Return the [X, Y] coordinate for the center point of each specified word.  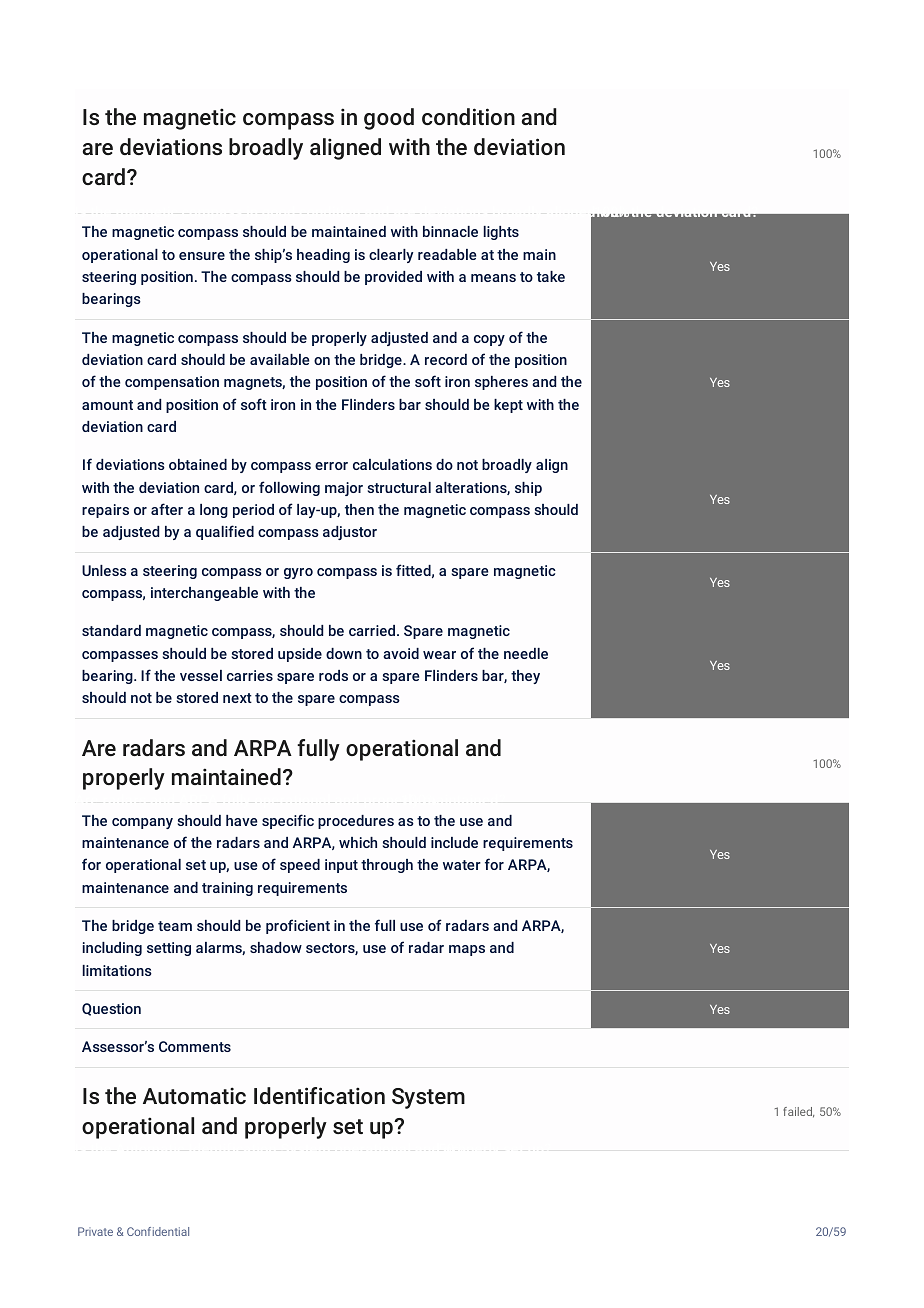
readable [447, 254]
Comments [195, 1046]
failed [798, 1112]
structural [399, 487]
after [167, 509]
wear [439, 655]
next [237, 698]
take [551, 276]
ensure [202, 256]
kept [508, 406]
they [525, 677]
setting [169, 949]
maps [467, 950]
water [462, 865]
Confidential [158, 1231]
